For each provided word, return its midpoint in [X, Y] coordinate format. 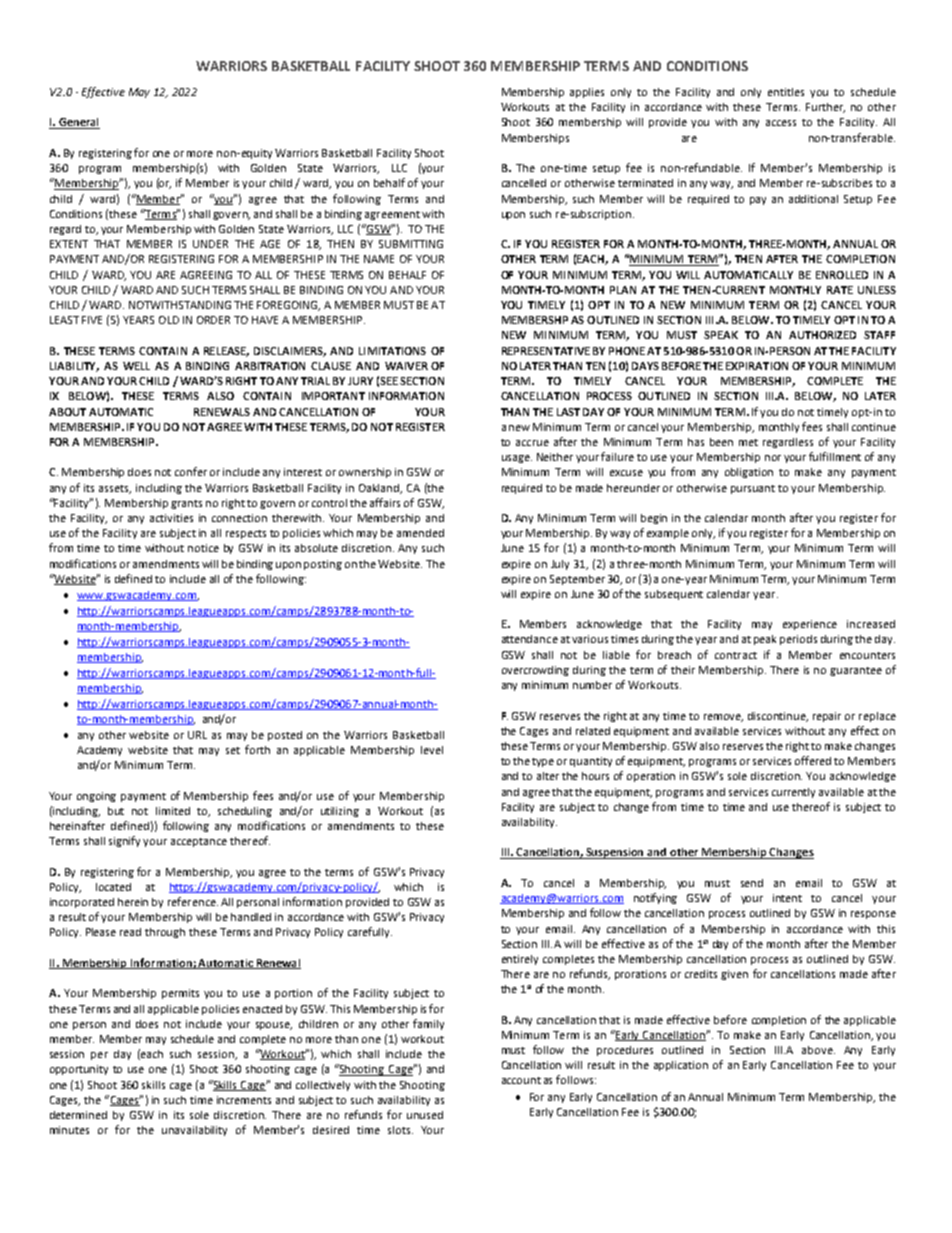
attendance [530, 639]
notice [203, 548]
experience [810, 625]
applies [587, 93]
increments [244, 1100]
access [781, 123]
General [78, 123]
